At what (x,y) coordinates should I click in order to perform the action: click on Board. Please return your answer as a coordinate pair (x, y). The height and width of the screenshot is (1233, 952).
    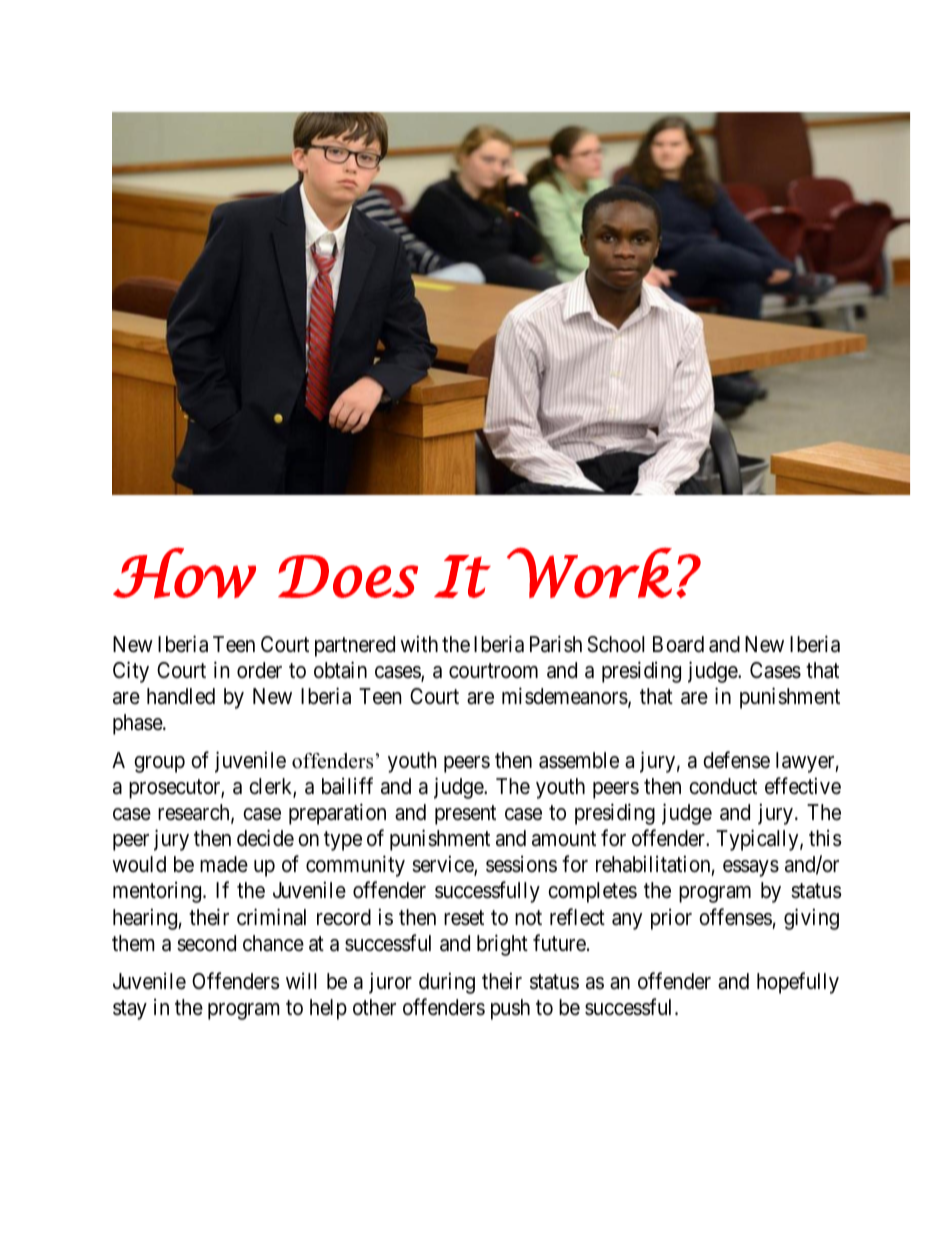
    Looking at the image, I should click on (678, 644).
